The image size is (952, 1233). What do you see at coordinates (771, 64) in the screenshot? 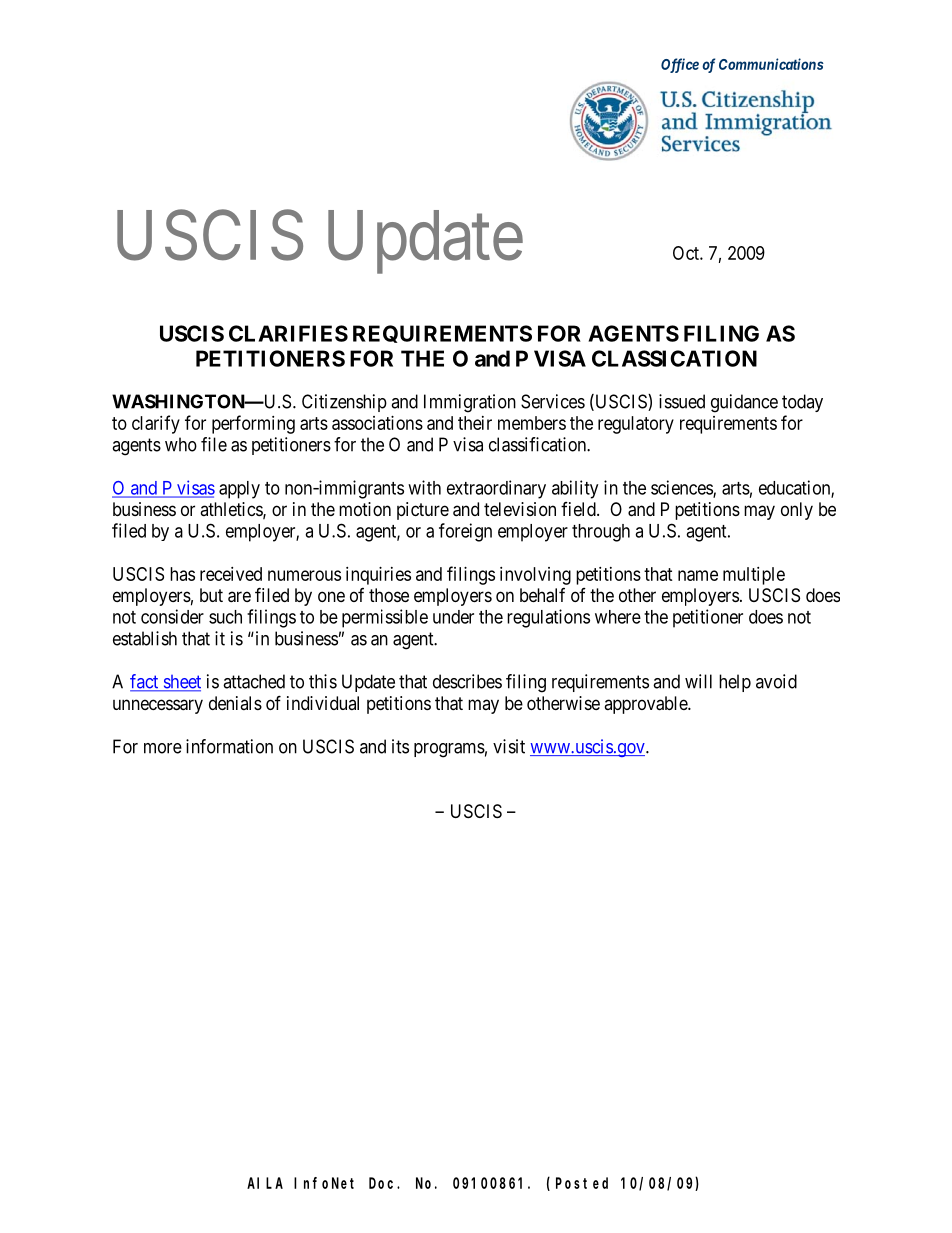
I see `Communications` at bounding box center [771, 64].
